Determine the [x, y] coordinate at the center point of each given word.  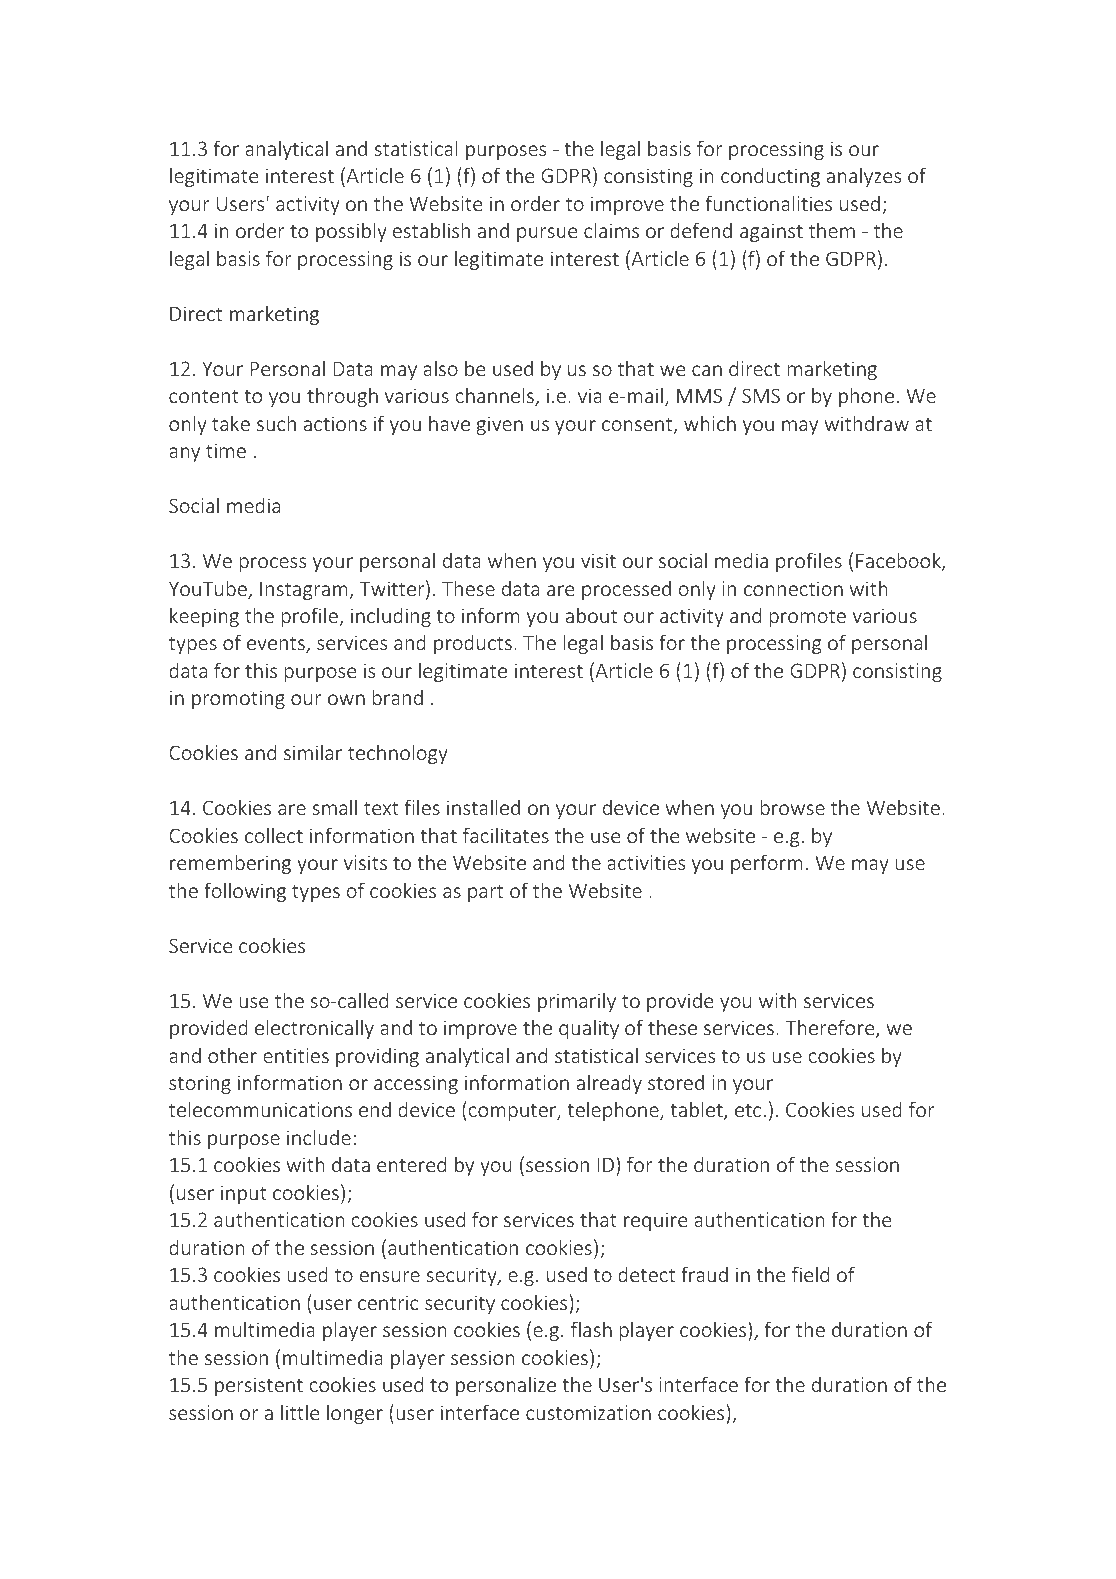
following [245, 892]
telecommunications [260, 1109]
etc [748, 1110]
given [499, 425]
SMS [761, 395]
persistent [259, 1386]
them [832, 230]
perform [767, 864]
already [609, 1084]
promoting [238, 699]
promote [808, 618]
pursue [547, 234]
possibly [351, 232]
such [276, 423]
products [473, 644]
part [485, 893]
